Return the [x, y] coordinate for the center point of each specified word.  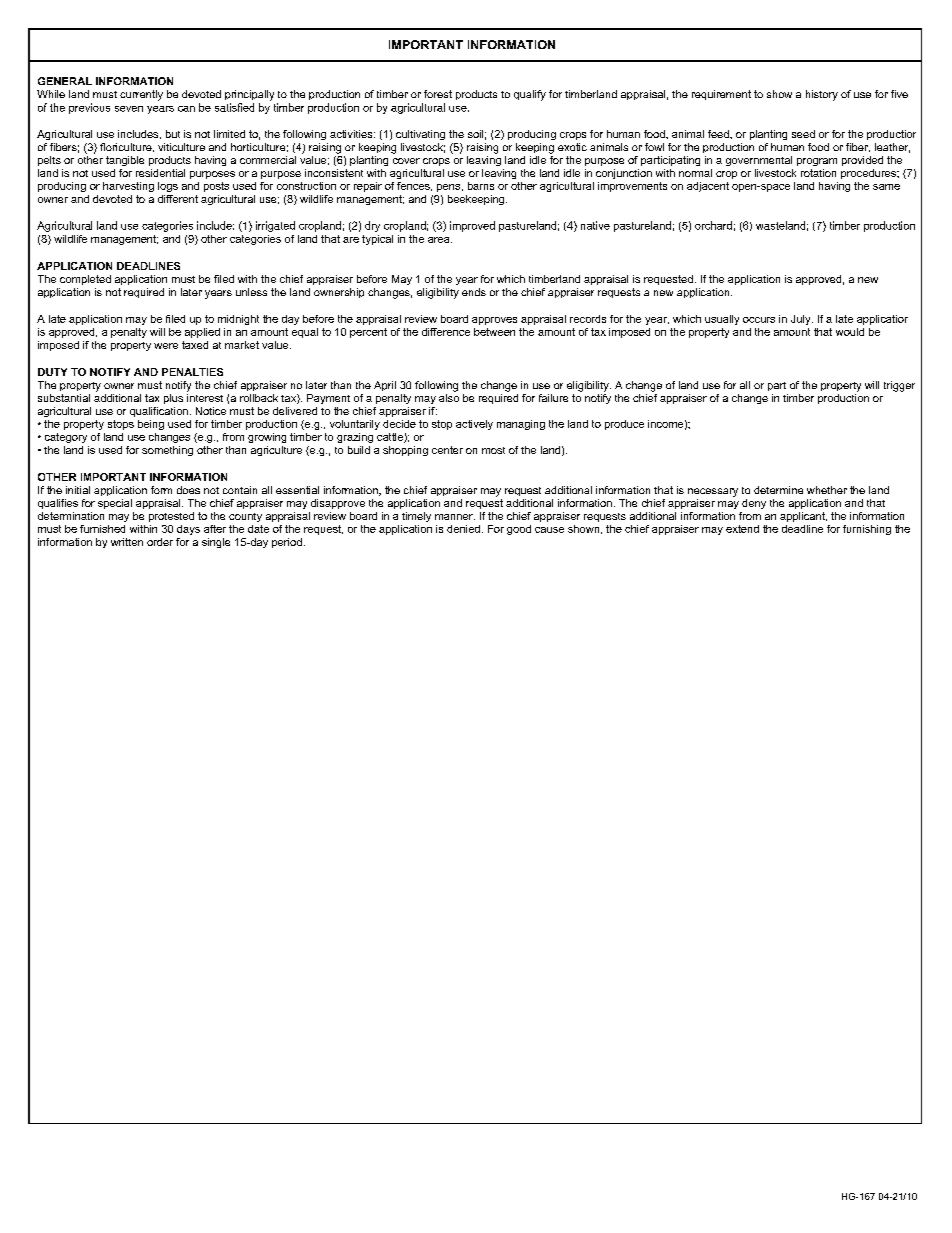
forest [438, 94]
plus [173, 399]
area [440, 240]
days [188, 530]
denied [463, 529]
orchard [713, 225]
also [449, 398]
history [822, 95]
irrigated [275, 226]
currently [141, 95]
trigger [899, 386]
